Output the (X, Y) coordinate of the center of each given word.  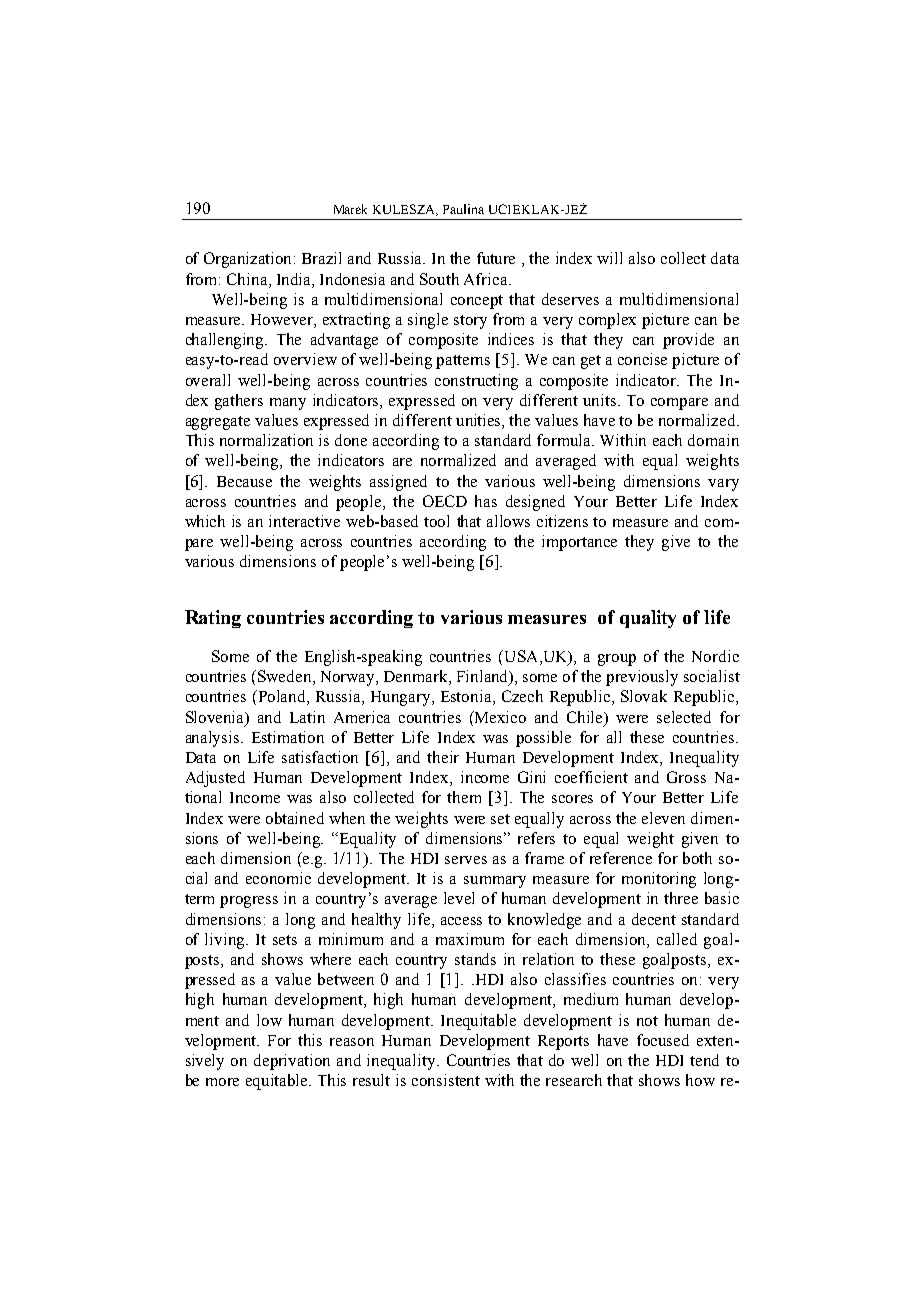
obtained (295, 818)
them (464, 797)
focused (663, 1040)
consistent (446, 1080)
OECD (445, 501)
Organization (249, 260)
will (609, 258)
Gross (686, 777)
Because (244, 481)
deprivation (292, 1062)
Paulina (463, 209)
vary (723, 485)
